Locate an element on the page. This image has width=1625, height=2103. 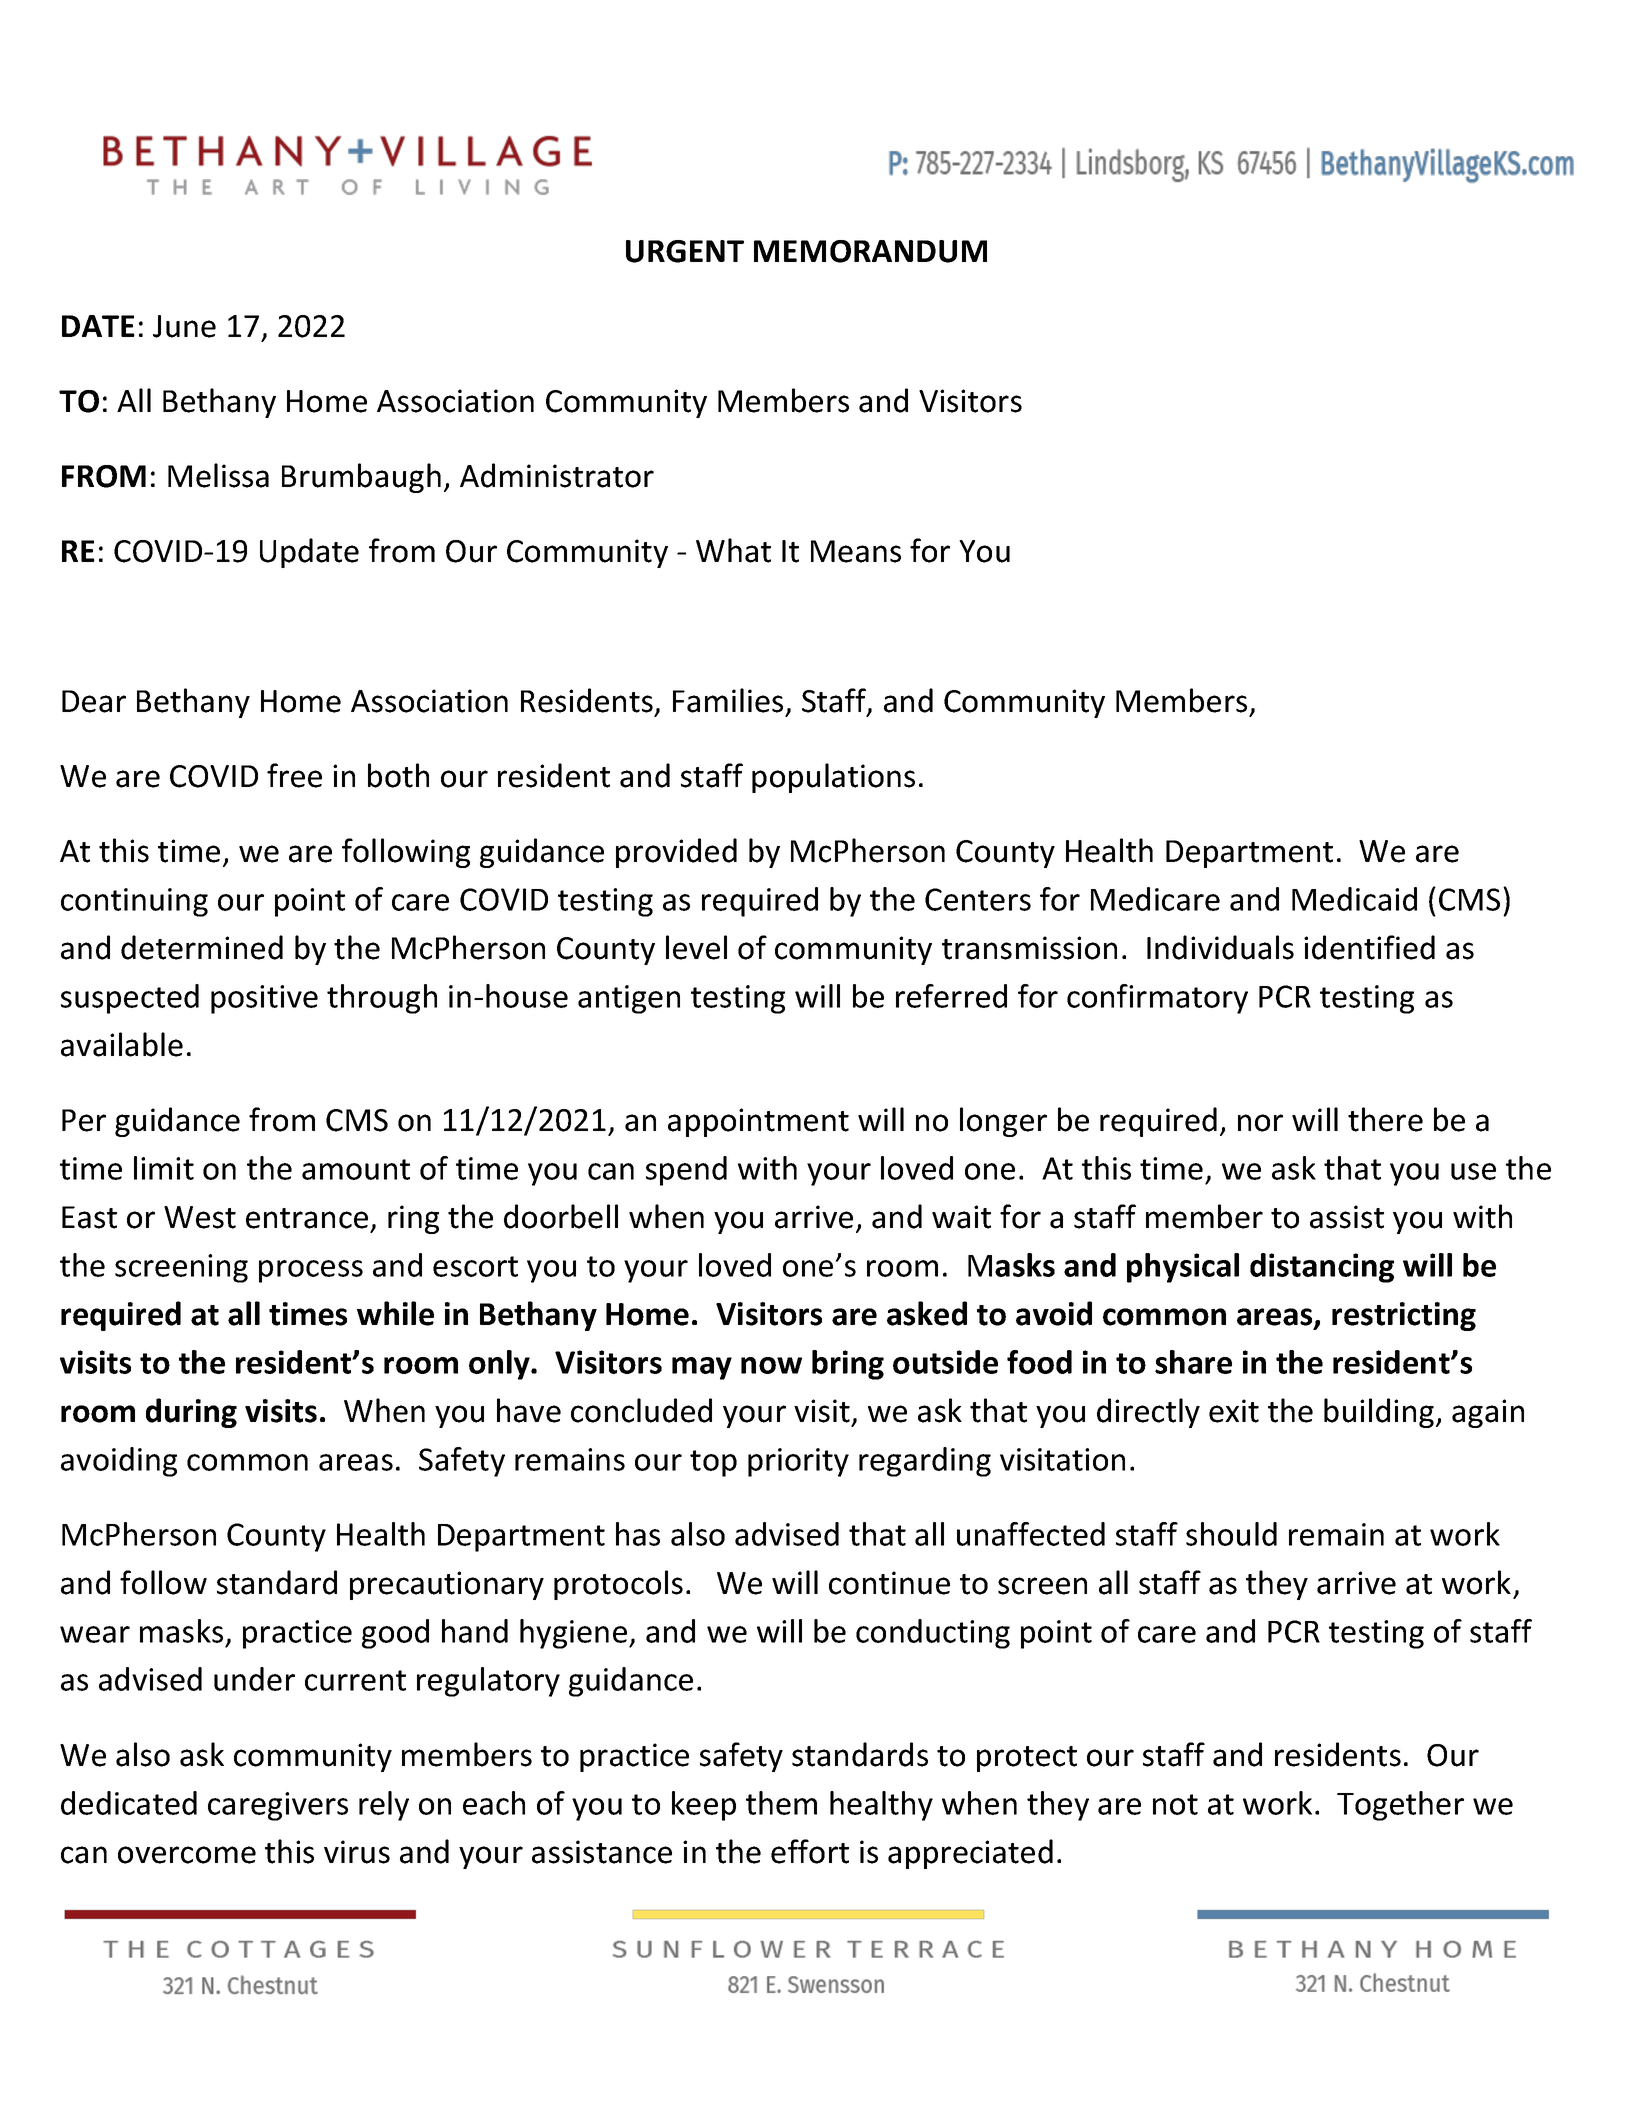
priority is located at coordinates (798, 1462).
